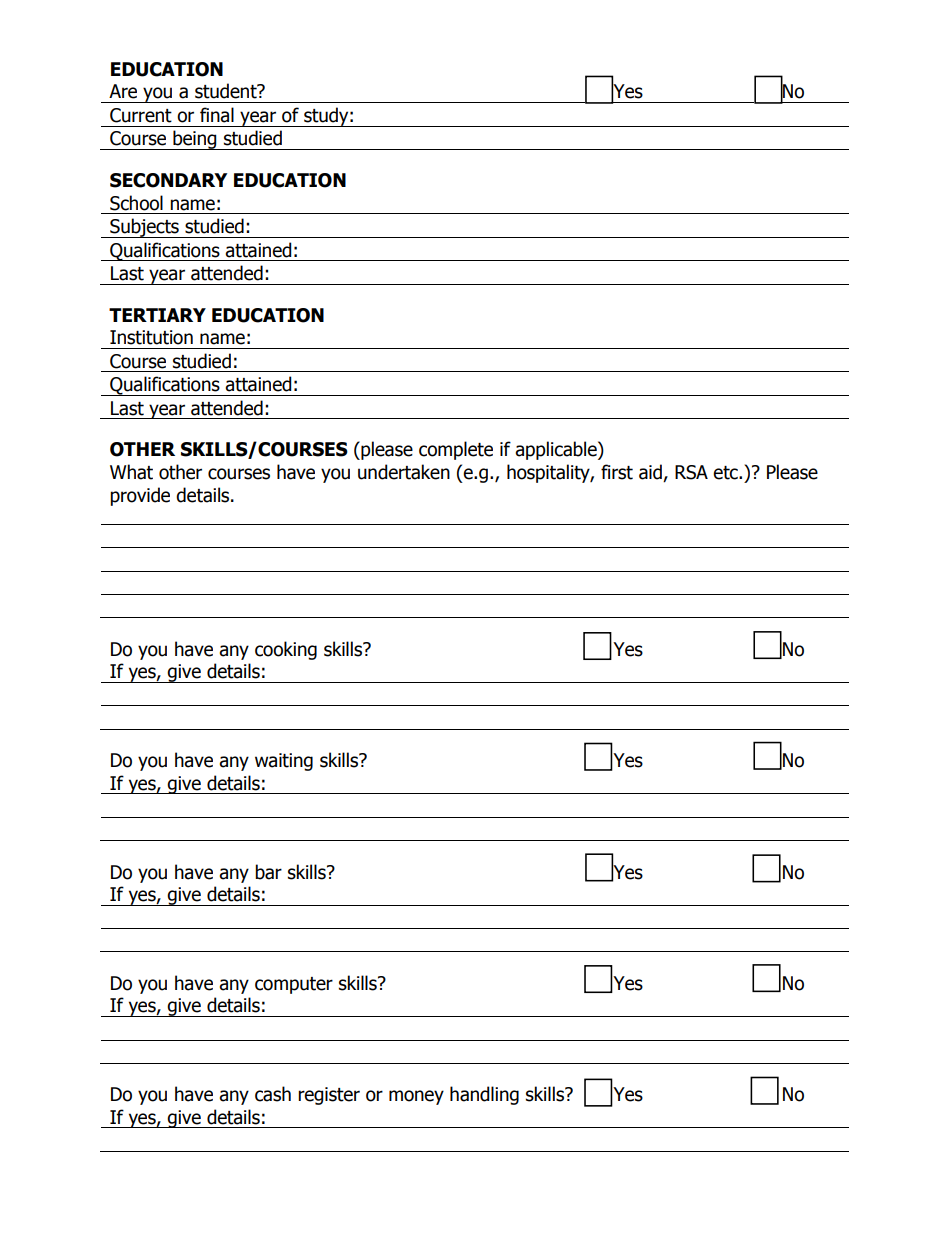 This screenshot has height=1233, width=952. I want to click on TERTIARY, so click(157, 315).
